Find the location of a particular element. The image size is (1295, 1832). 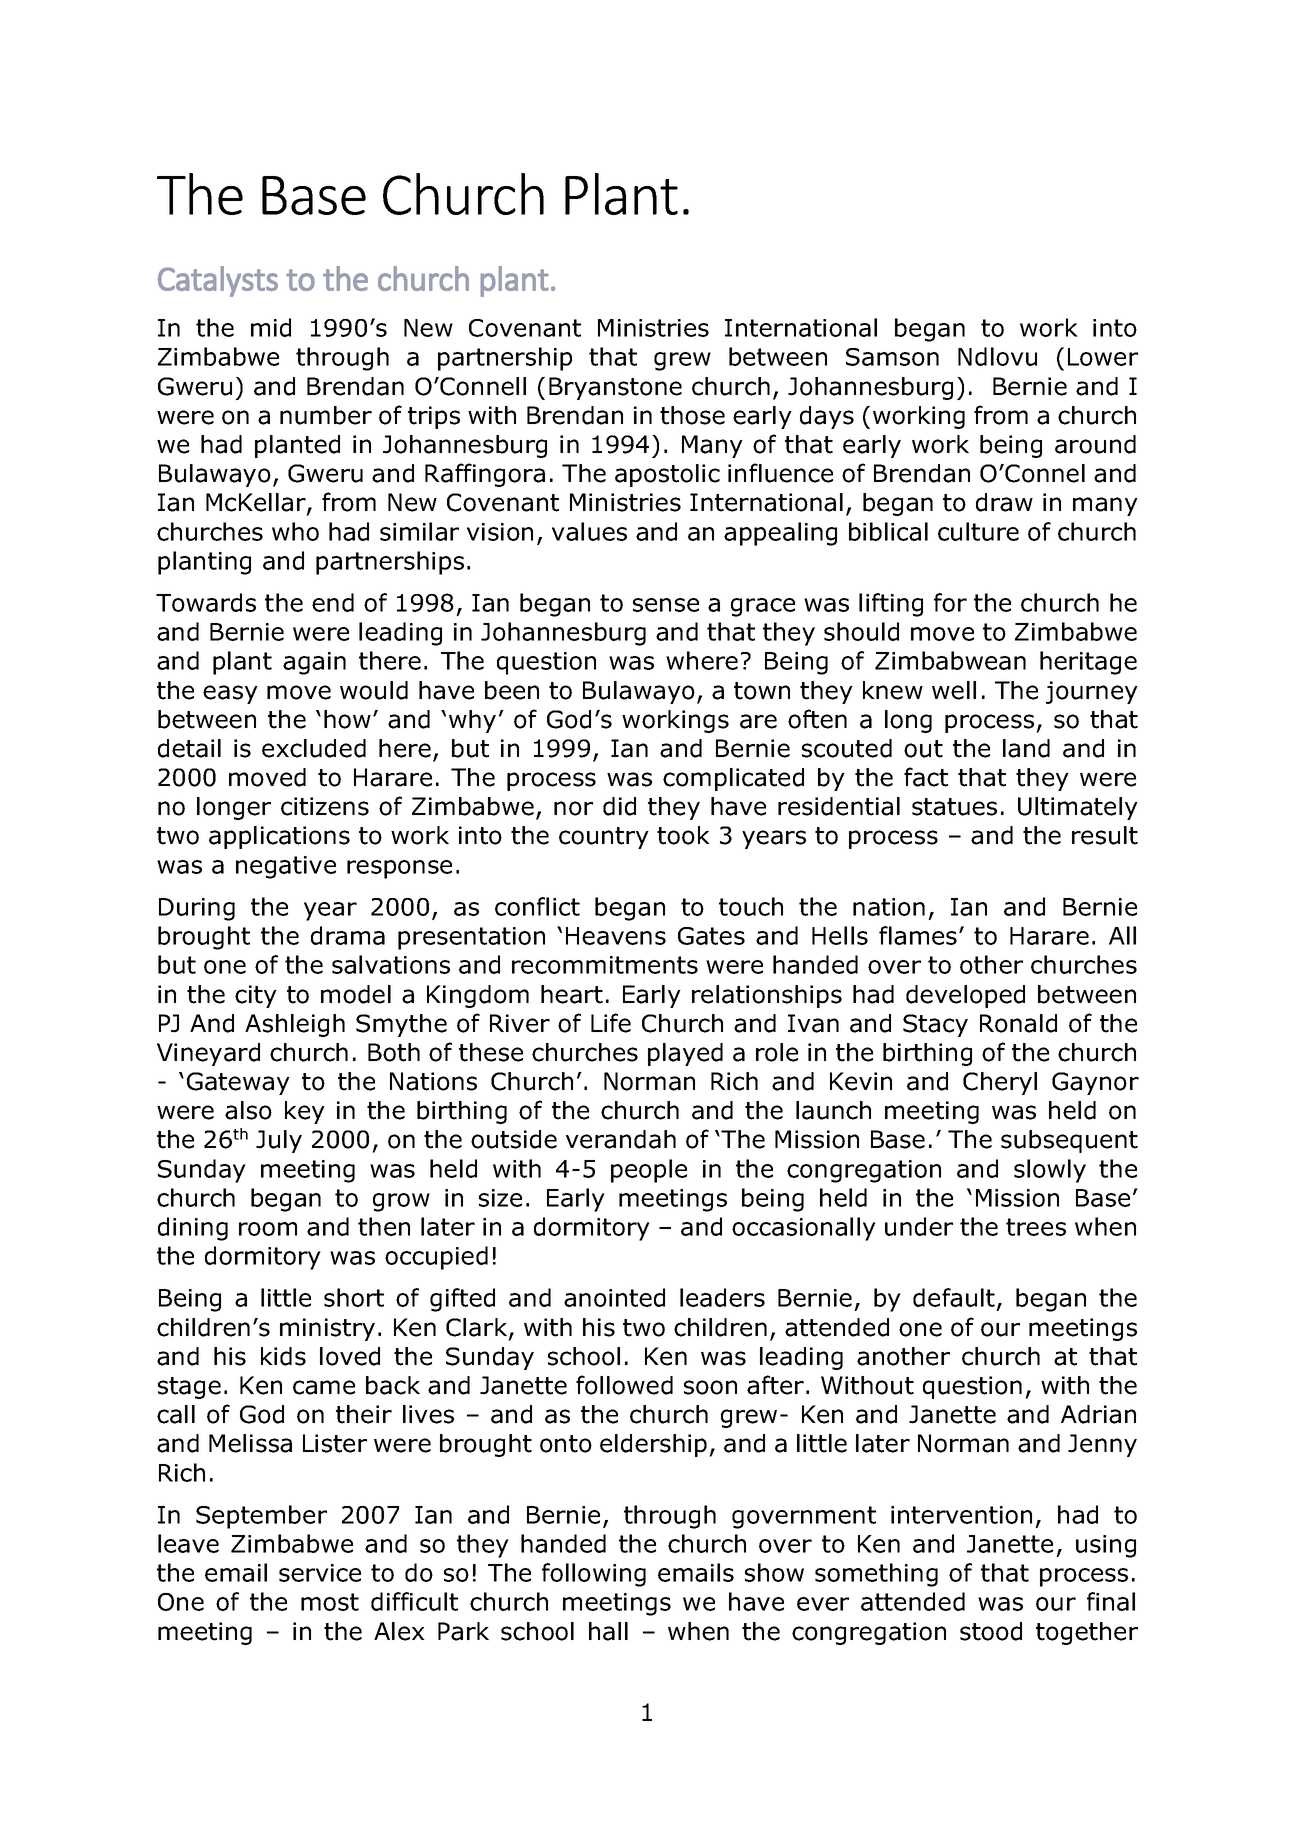

mid is located at coordinates (271, 327).
